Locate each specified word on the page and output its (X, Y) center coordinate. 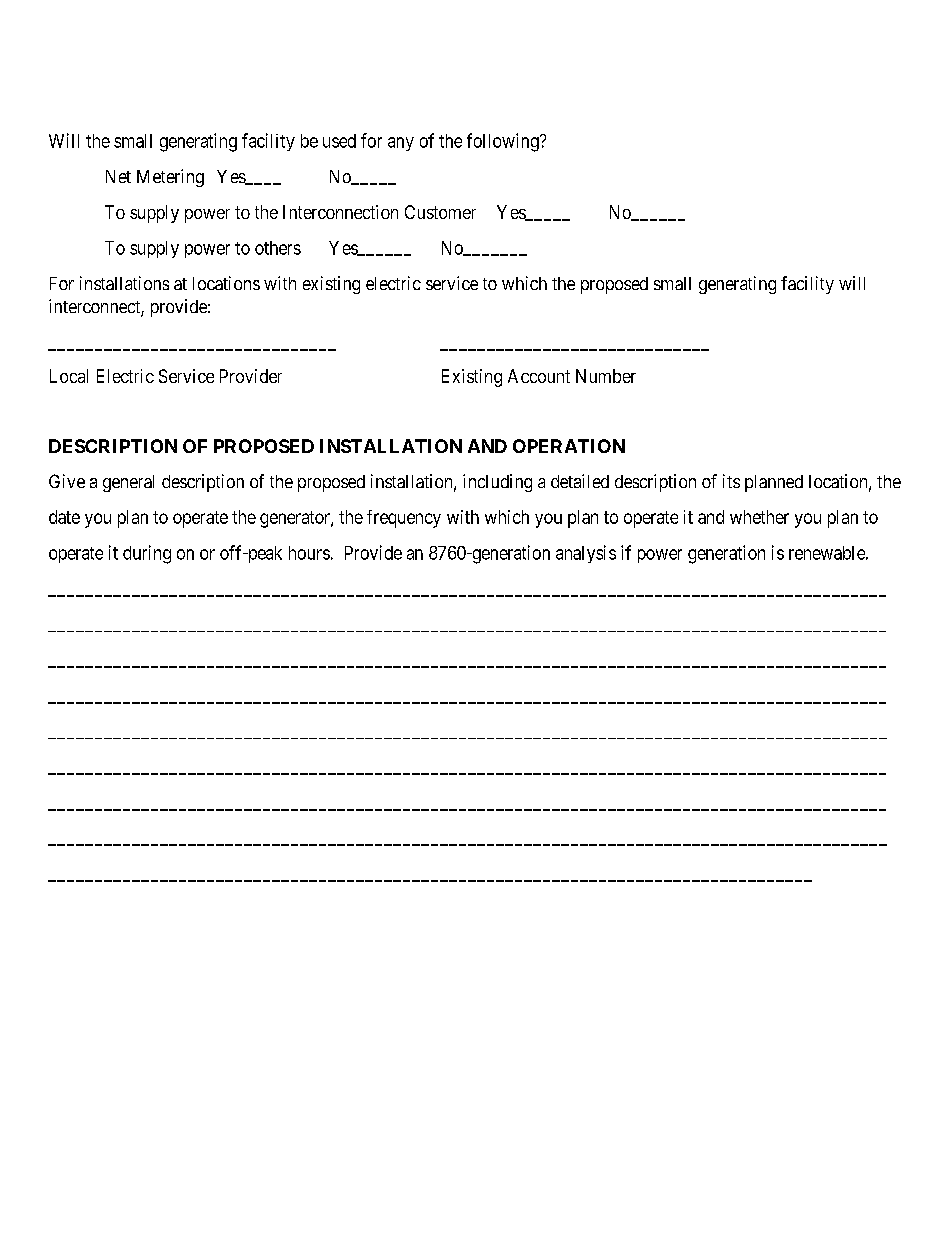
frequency (404, 519)
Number (606, 376)
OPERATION (569, 446)
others (278, 248)
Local (69, 376)
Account (539, 376)
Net (118, 176)
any (401, 144)
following (504, 142)
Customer (440, 212)
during (147, 554)
